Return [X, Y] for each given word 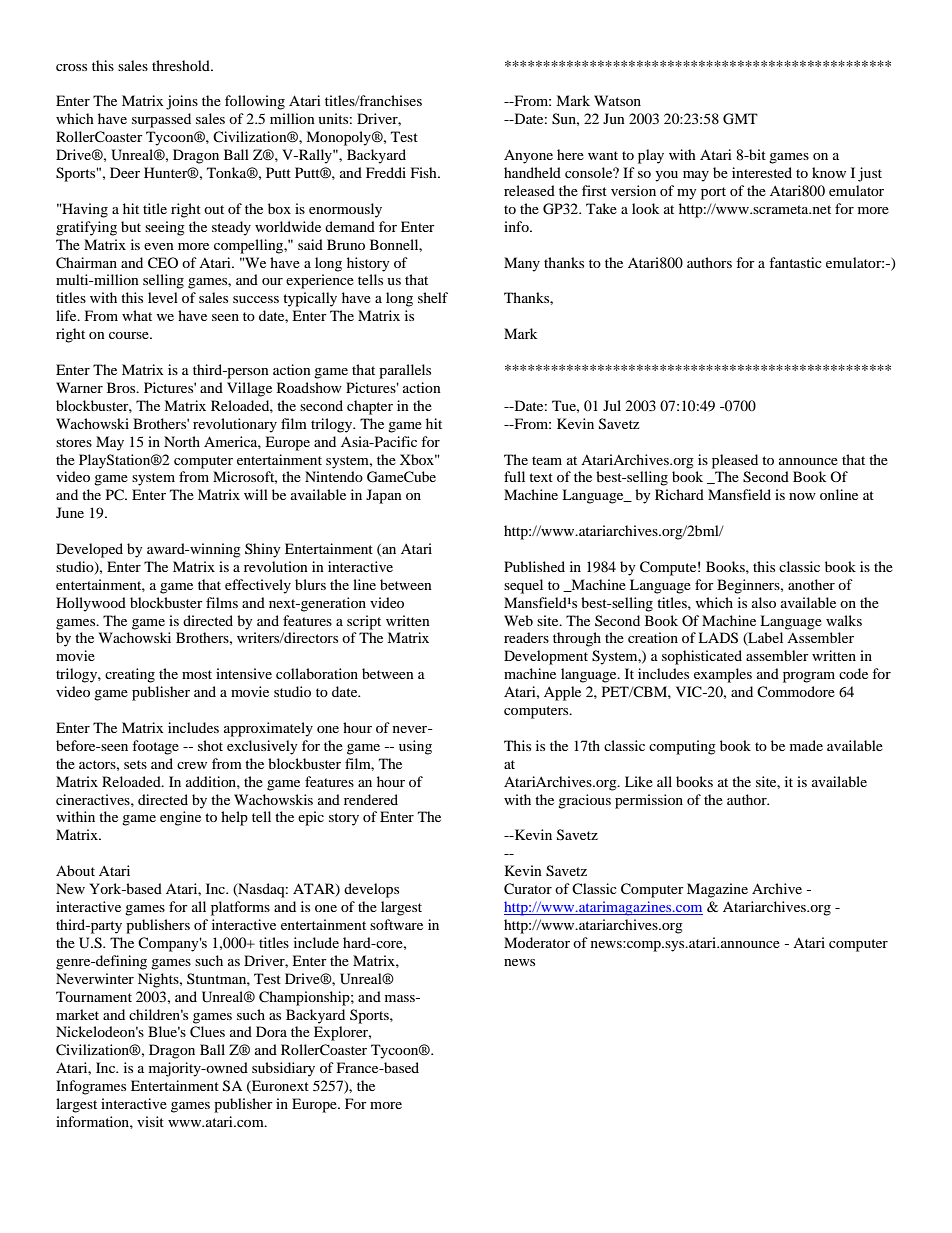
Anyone [528, 156]
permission [649, 801]
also [764, 602]
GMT [740, 119]
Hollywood [91, 604]
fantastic [795, 262]
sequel [523, 586]
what [137, 315]
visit [150, 1121]
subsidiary [283, 1069]
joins [182, 102]
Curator [528, 889]
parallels [405, 371]
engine [180, 818]
